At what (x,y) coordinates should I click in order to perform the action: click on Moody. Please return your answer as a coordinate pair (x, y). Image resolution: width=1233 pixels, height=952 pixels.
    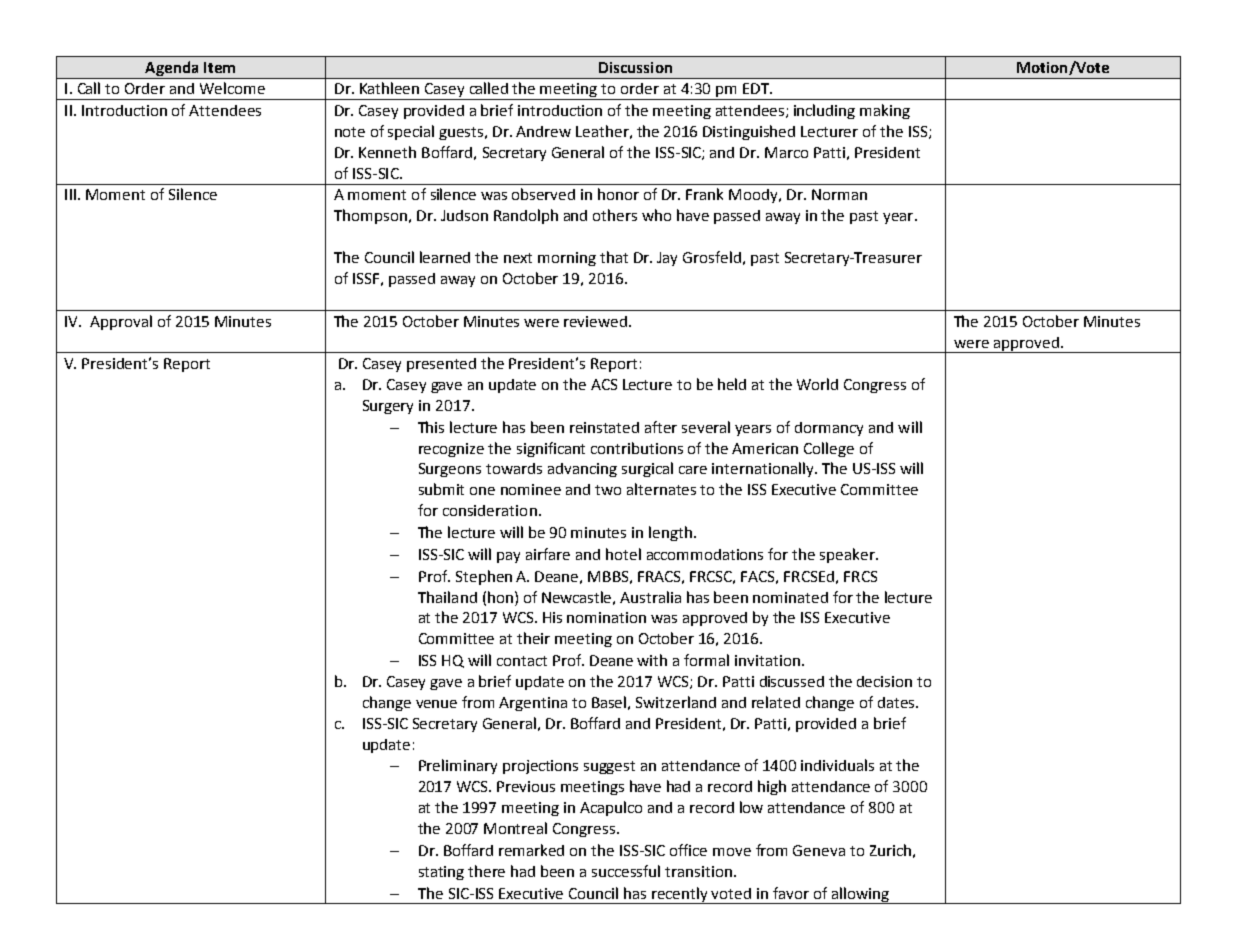
    Looking at the image, I should click on (754, 196).
